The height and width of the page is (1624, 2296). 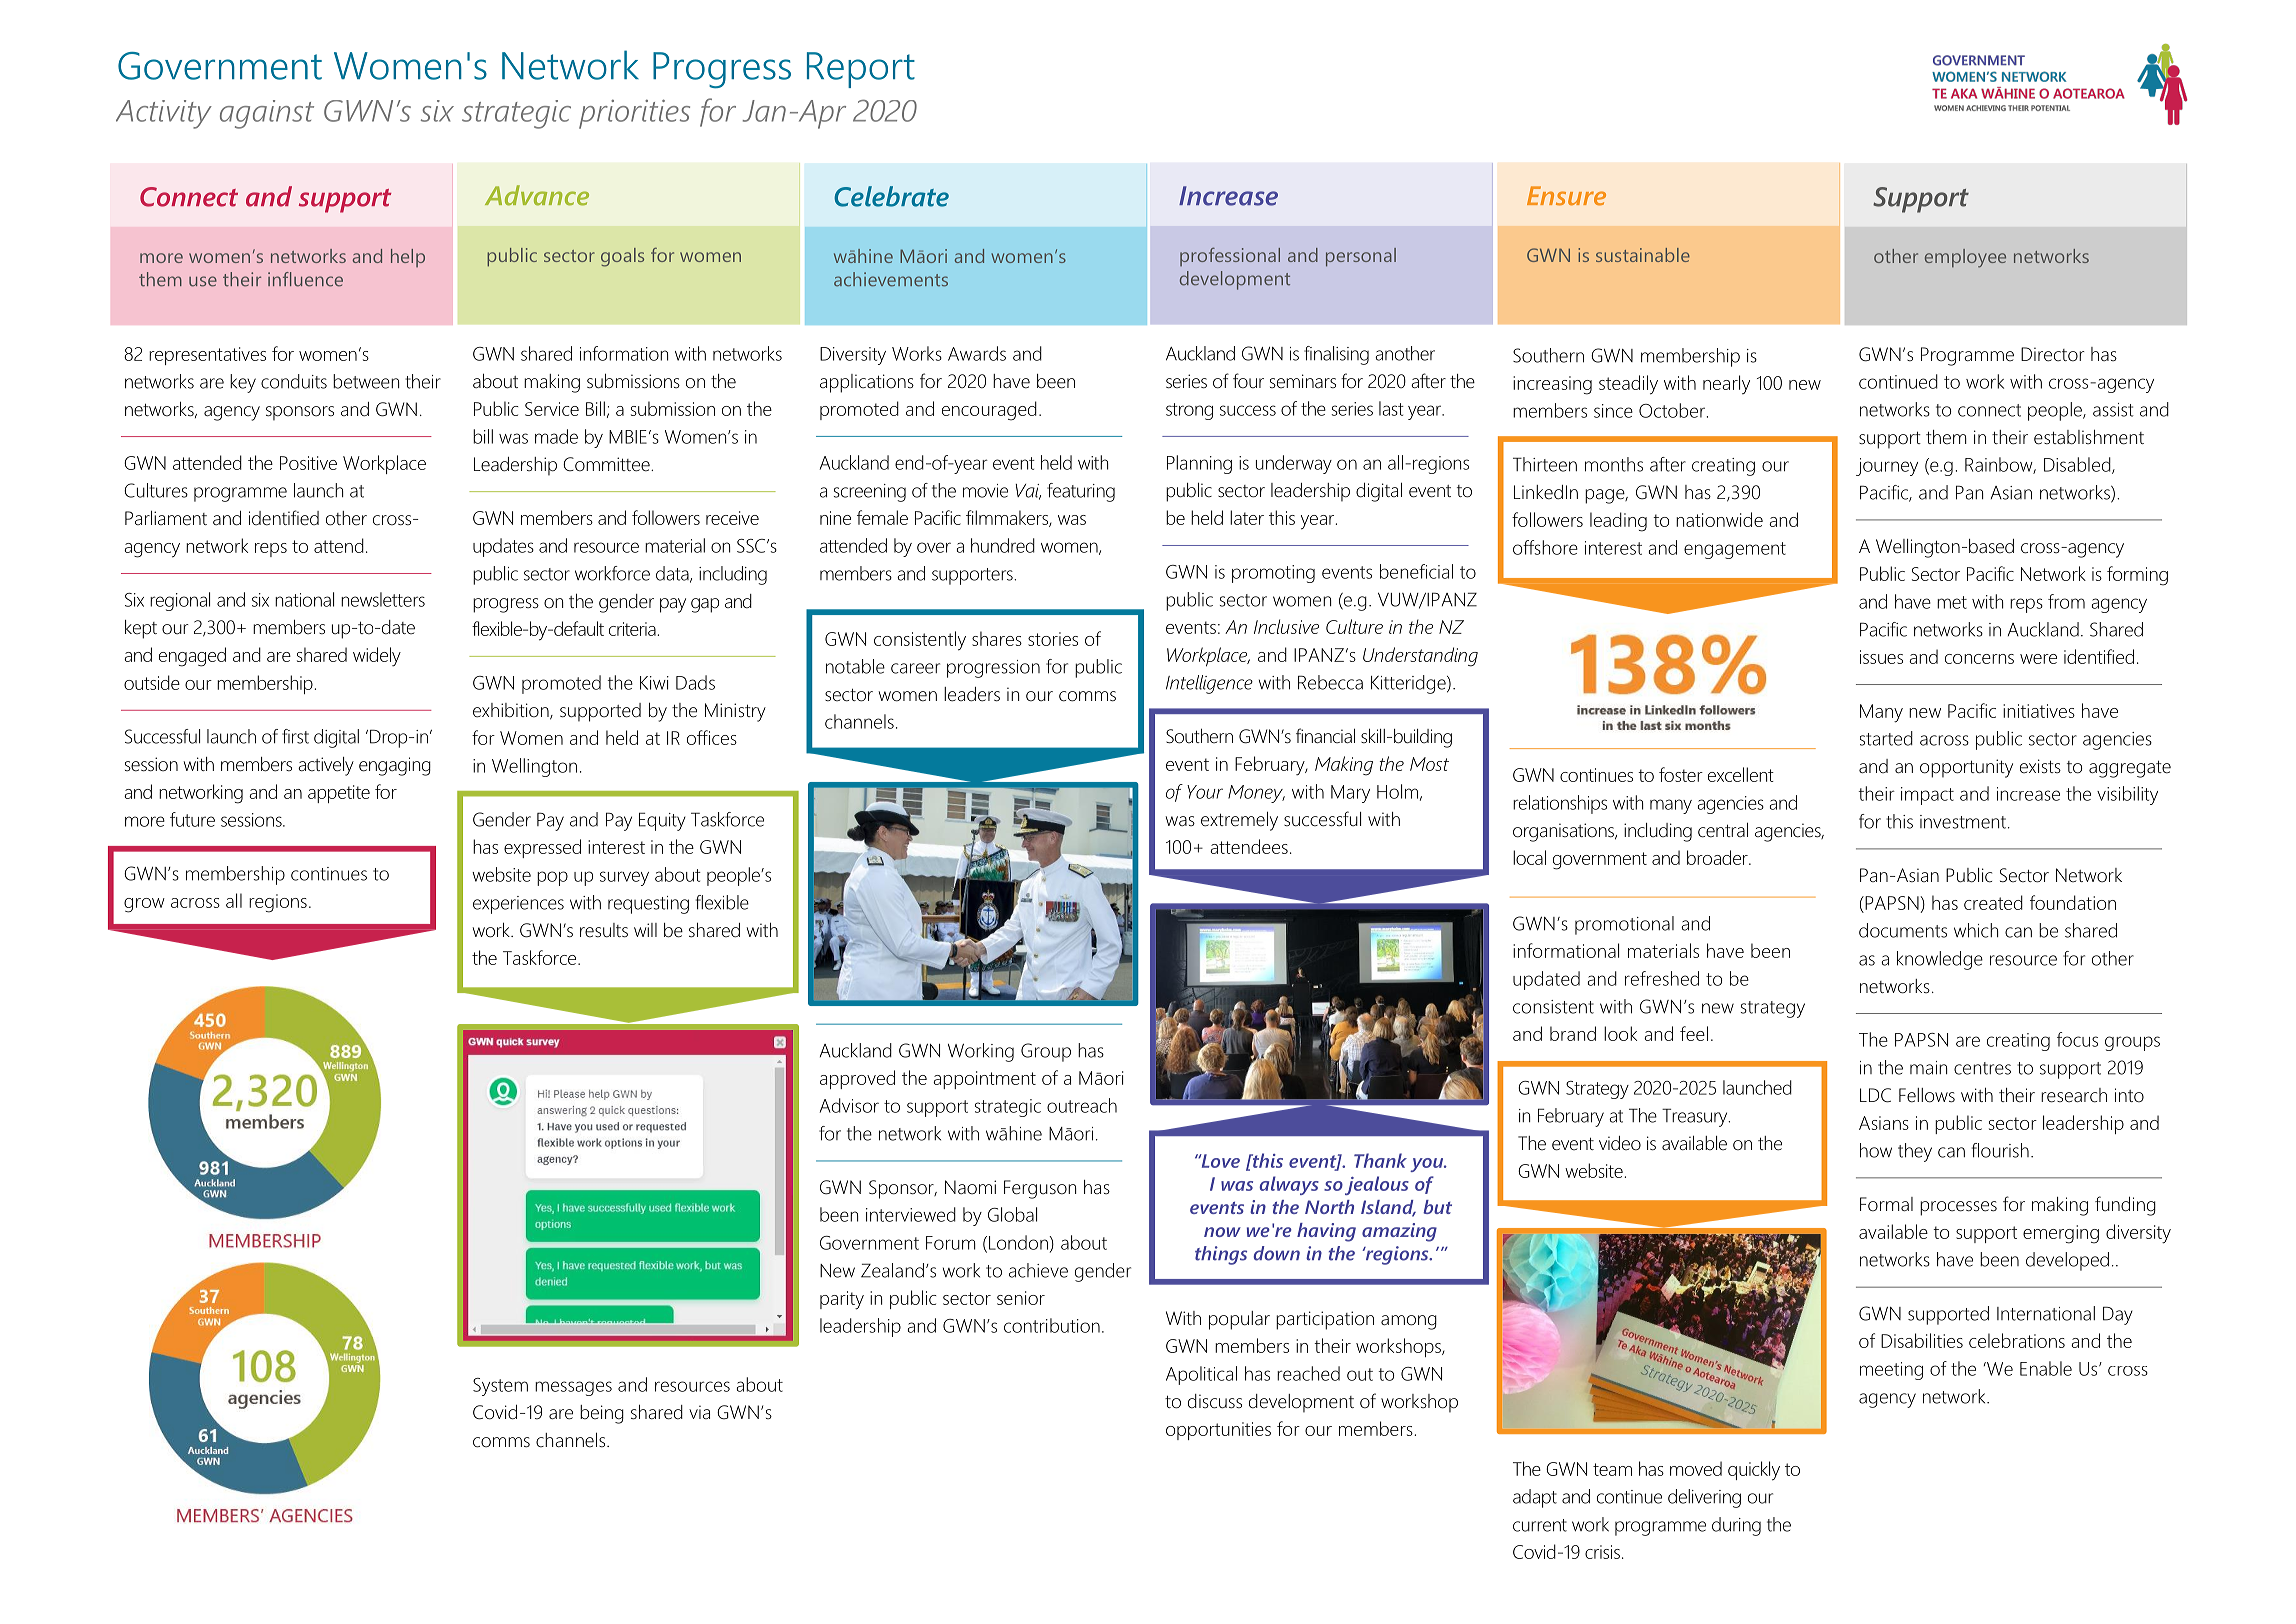 What do you see at coordinates (308, 463) in the page?
I see `Positive` at bounding box center [308, 463].
